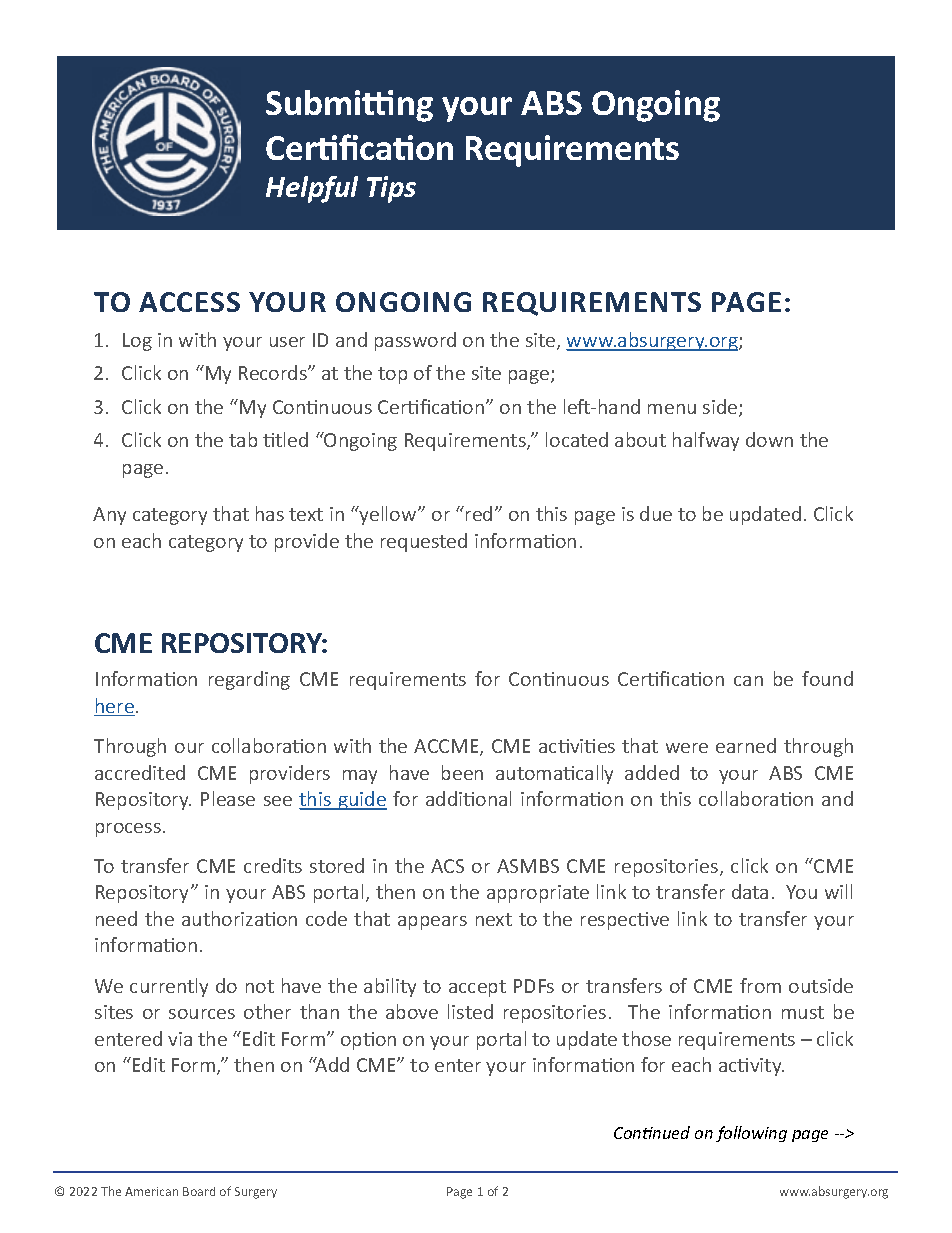  I want to click on found, so click(827, 678).
